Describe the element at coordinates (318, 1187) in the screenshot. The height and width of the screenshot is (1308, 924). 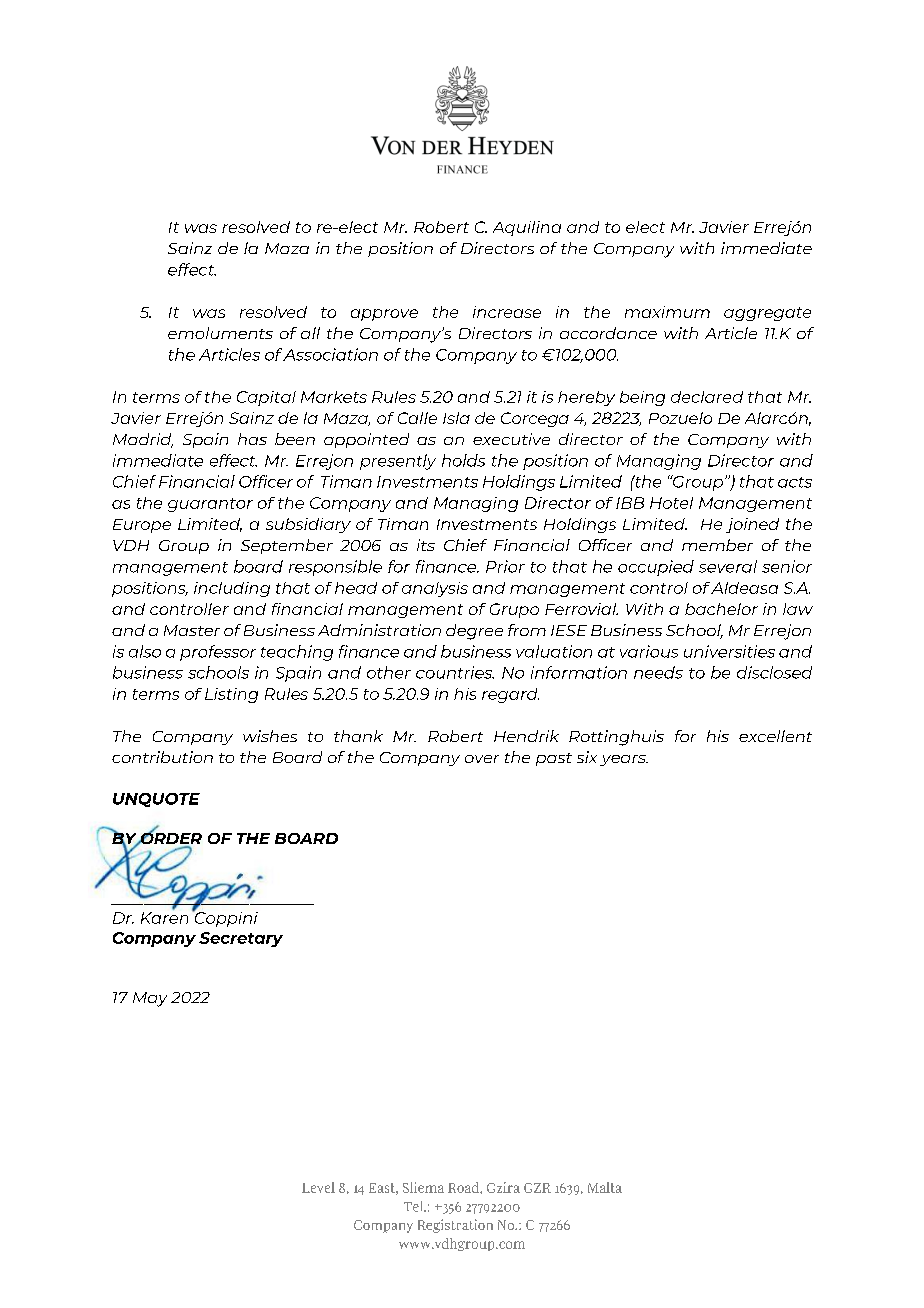
I see `Level` at that location.
